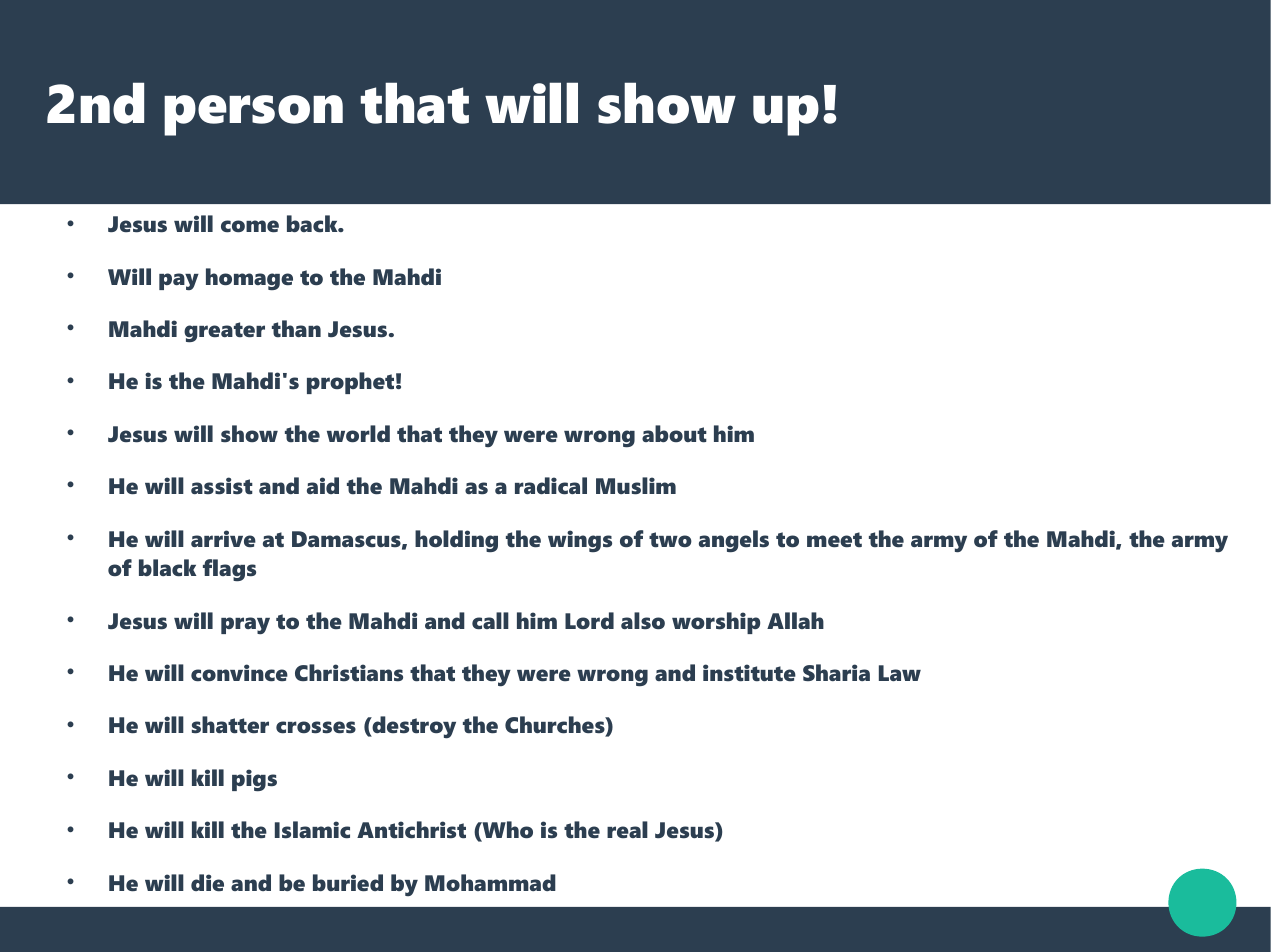 The width and height of the page is (1271, 952). Describe the element at coordinates (253, 115) in the page. I see `person` at that location.
